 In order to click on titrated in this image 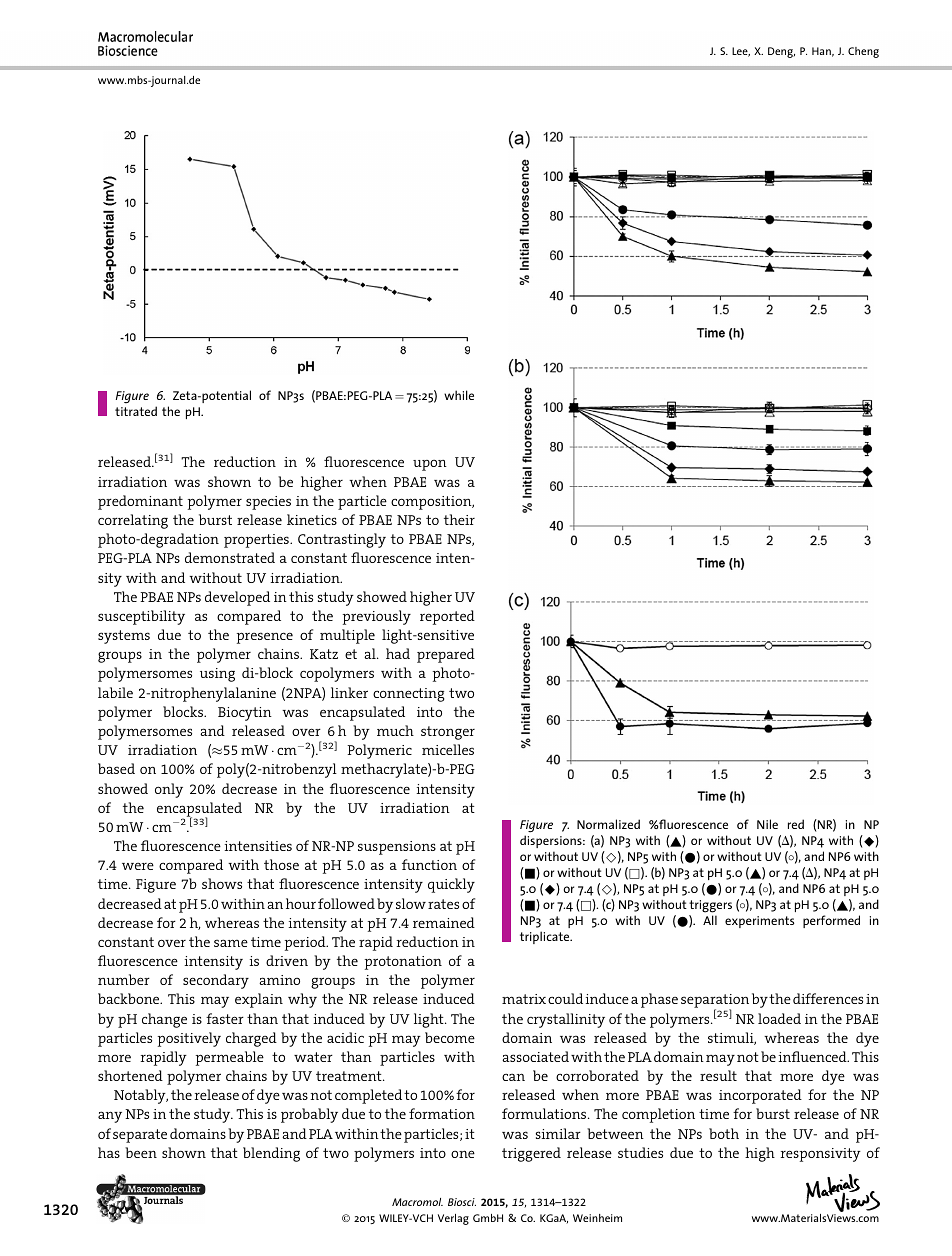, I will do `click(136, 411)`.
